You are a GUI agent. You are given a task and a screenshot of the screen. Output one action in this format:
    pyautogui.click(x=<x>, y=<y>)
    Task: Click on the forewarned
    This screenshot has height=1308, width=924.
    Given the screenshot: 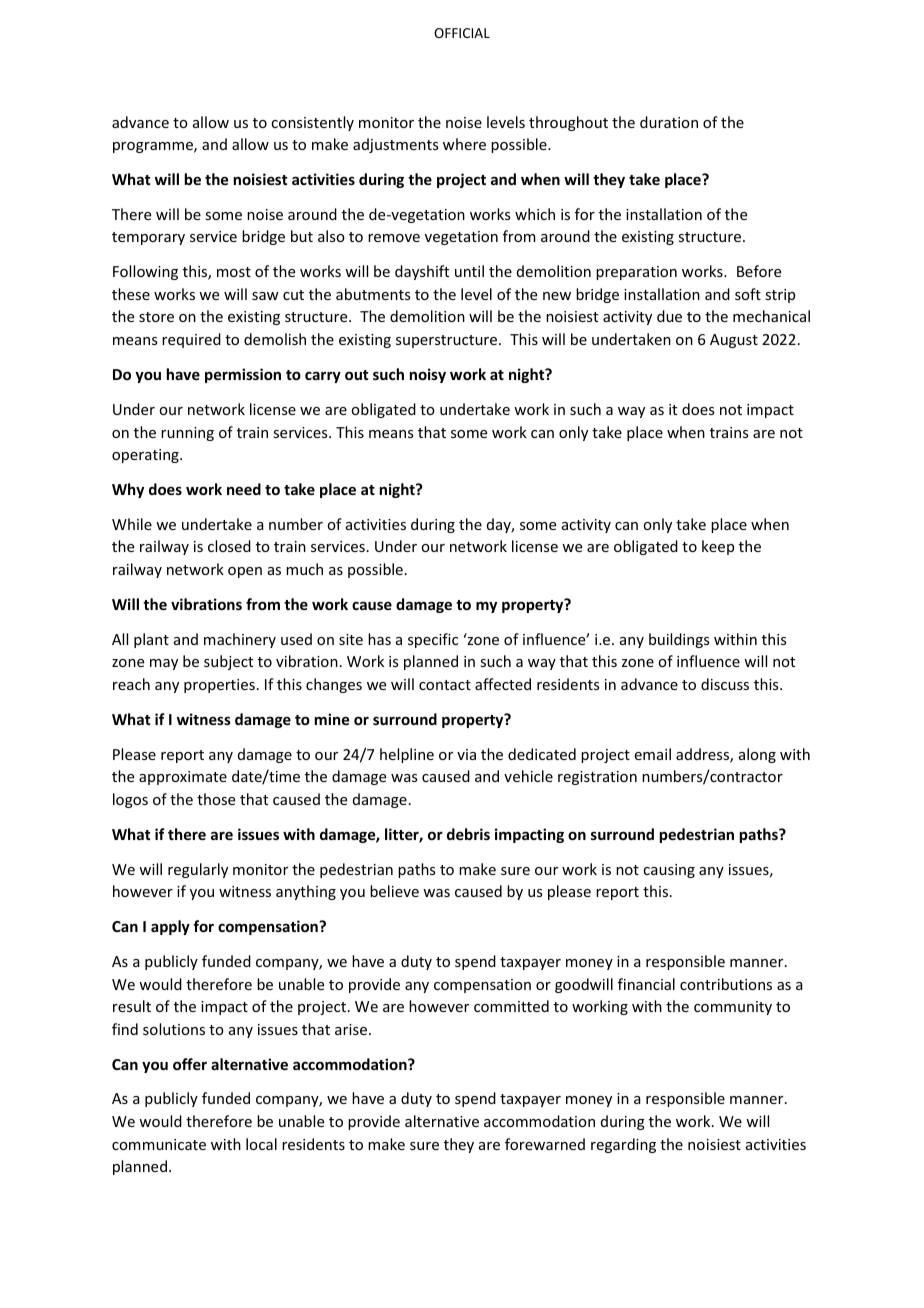 What is the action you would take?
    pyautogui.click(x=545, y=1144)
